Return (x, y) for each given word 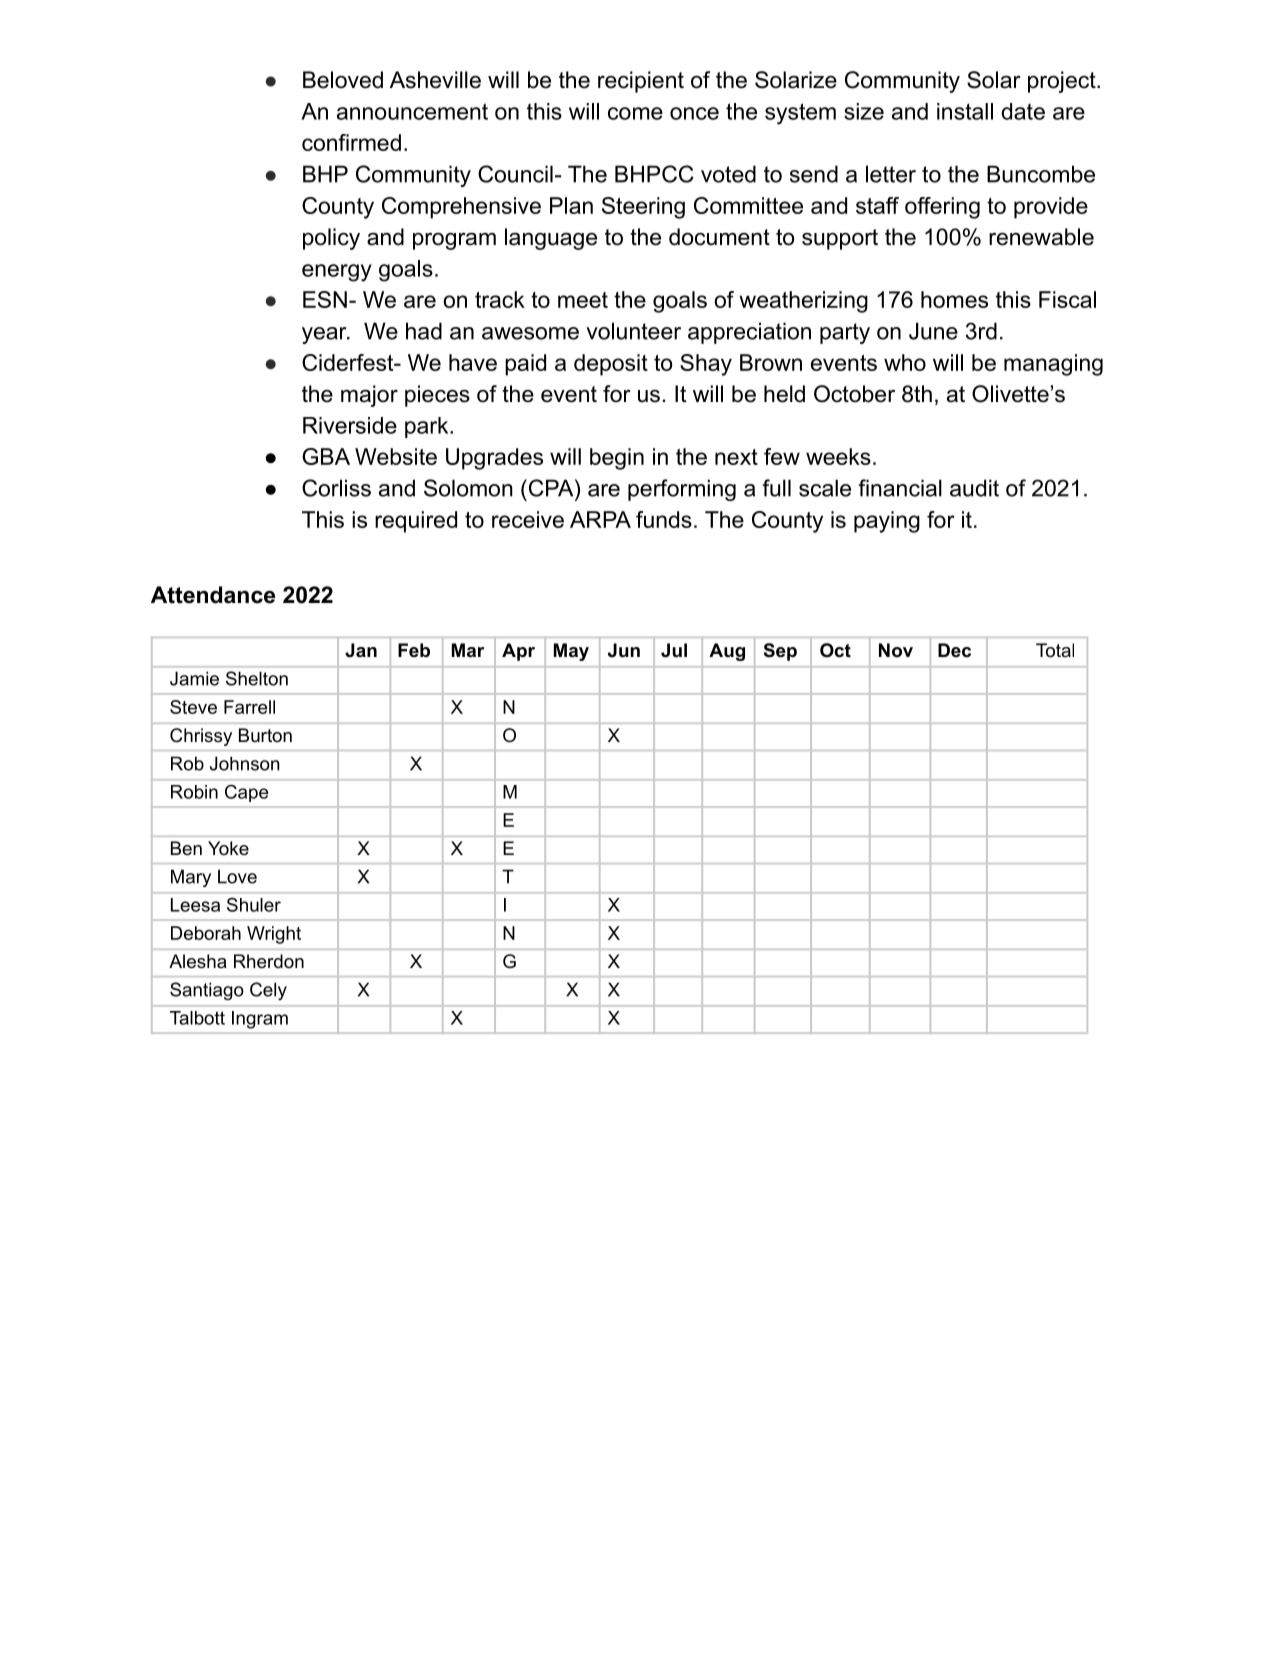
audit (974, 488)
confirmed (351, 142)
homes (954, 299)
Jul (674, 650)
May (571, 652)
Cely (268, 991)
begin (617, 459)
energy (337, 273)
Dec (954, 650)
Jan (361, 650)
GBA (326, 456)
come (635, 113)
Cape (246, 793)
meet (583, 300)
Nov (896, 650)
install (965, 111)
